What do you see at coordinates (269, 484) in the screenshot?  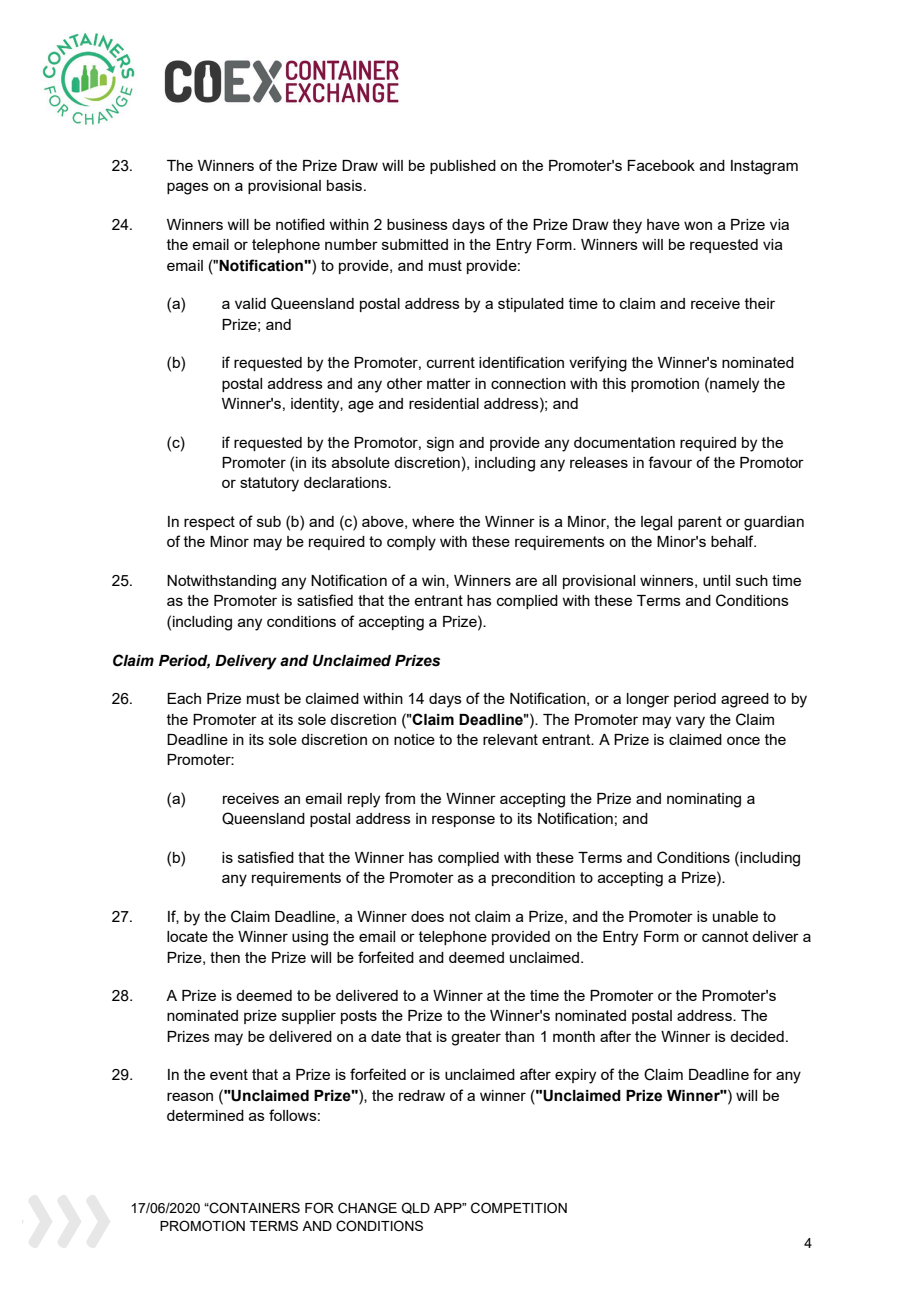 I see `statutory` at bounding box center [269, 484].
